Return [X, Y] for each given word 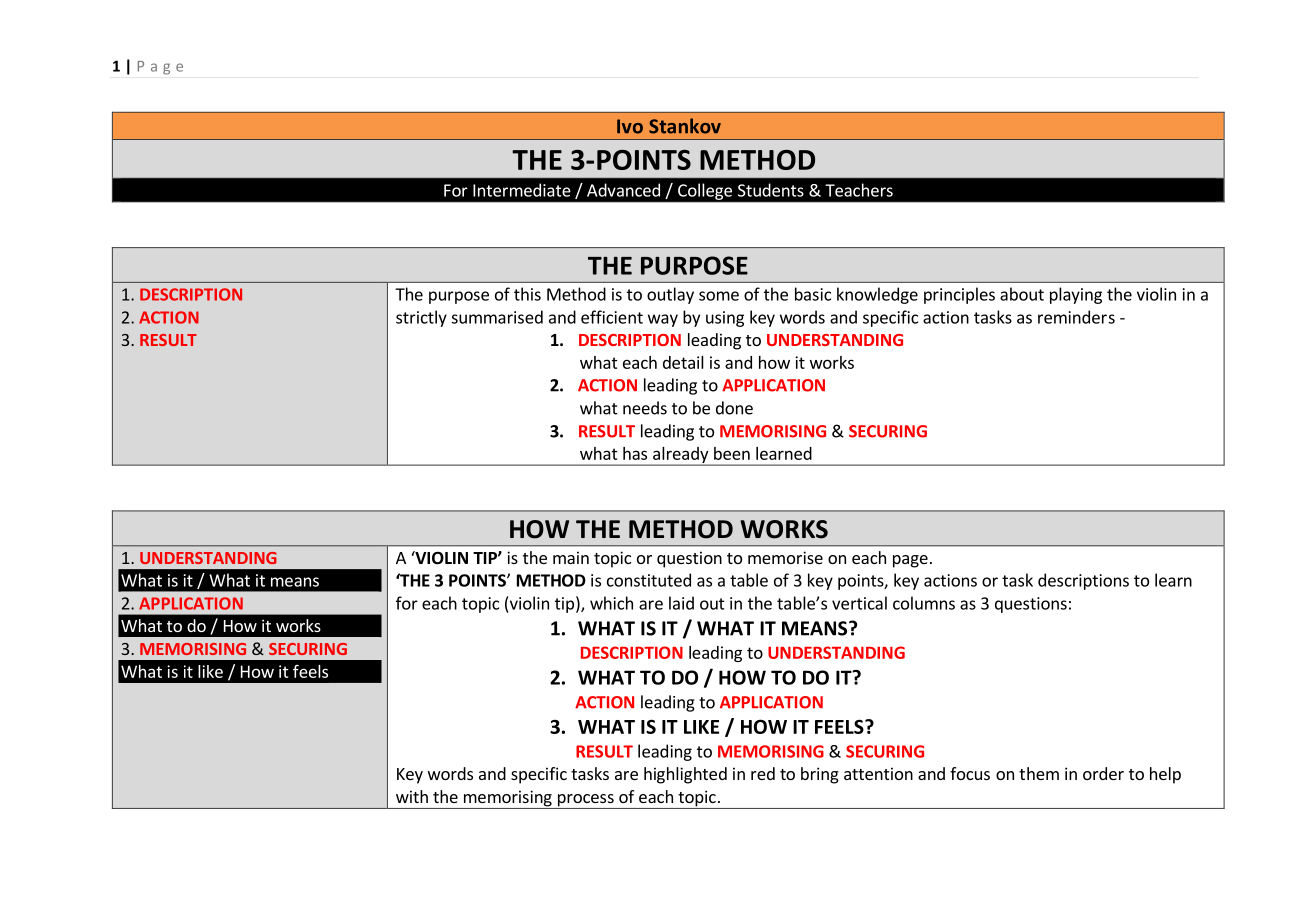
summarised [497, 317]
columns [924, 603]
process [585, 801]
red [763, 773]
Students [771, 190]
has [635, 453]
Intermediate [522, 190]
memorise [785, 557]
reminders [1076, 317]
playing [1076, 295]
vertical [859, 603]
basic [813, 294]
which [611, 603]
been [732, 453]
